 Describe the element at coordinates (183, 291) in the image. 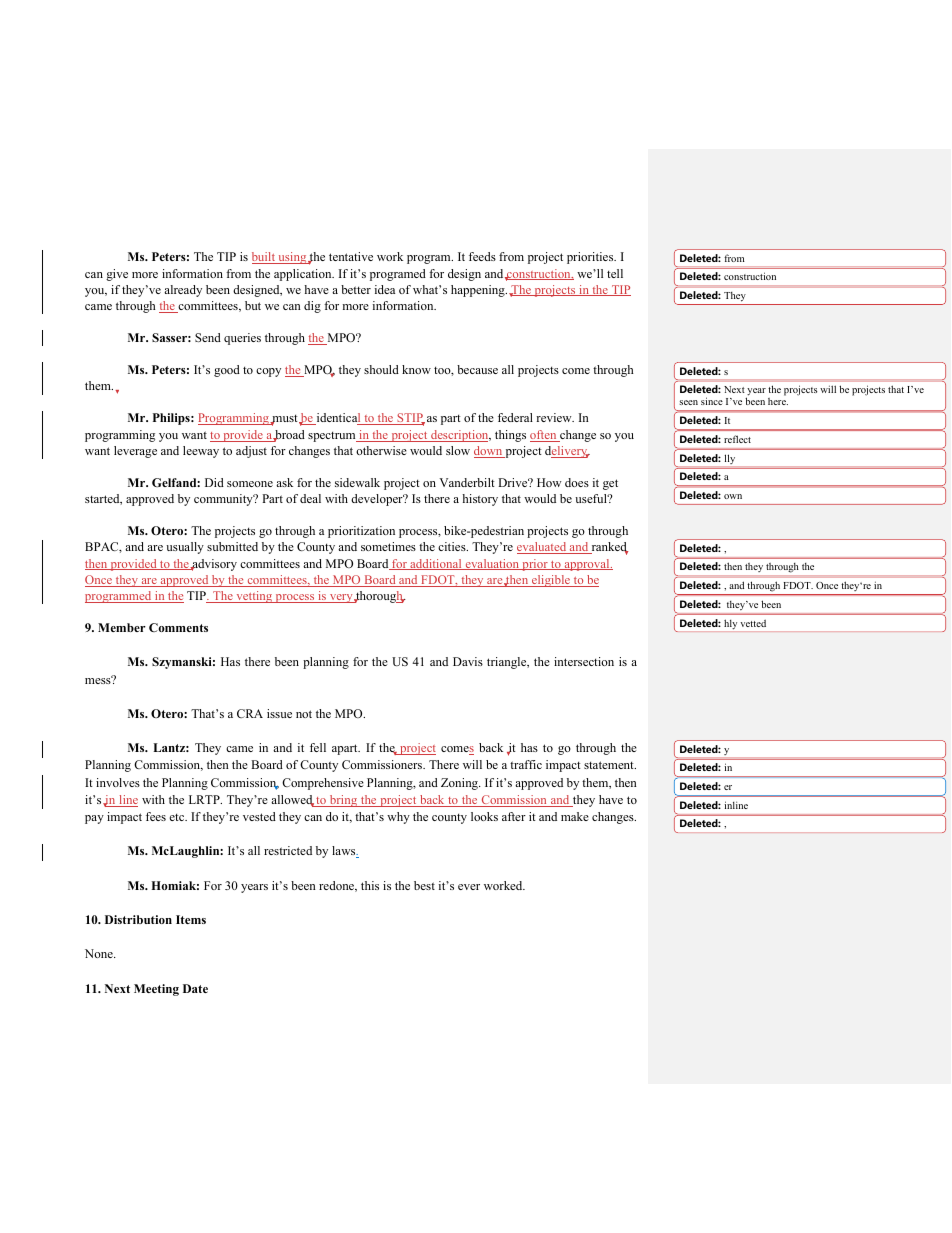

I see `already` at that location.
